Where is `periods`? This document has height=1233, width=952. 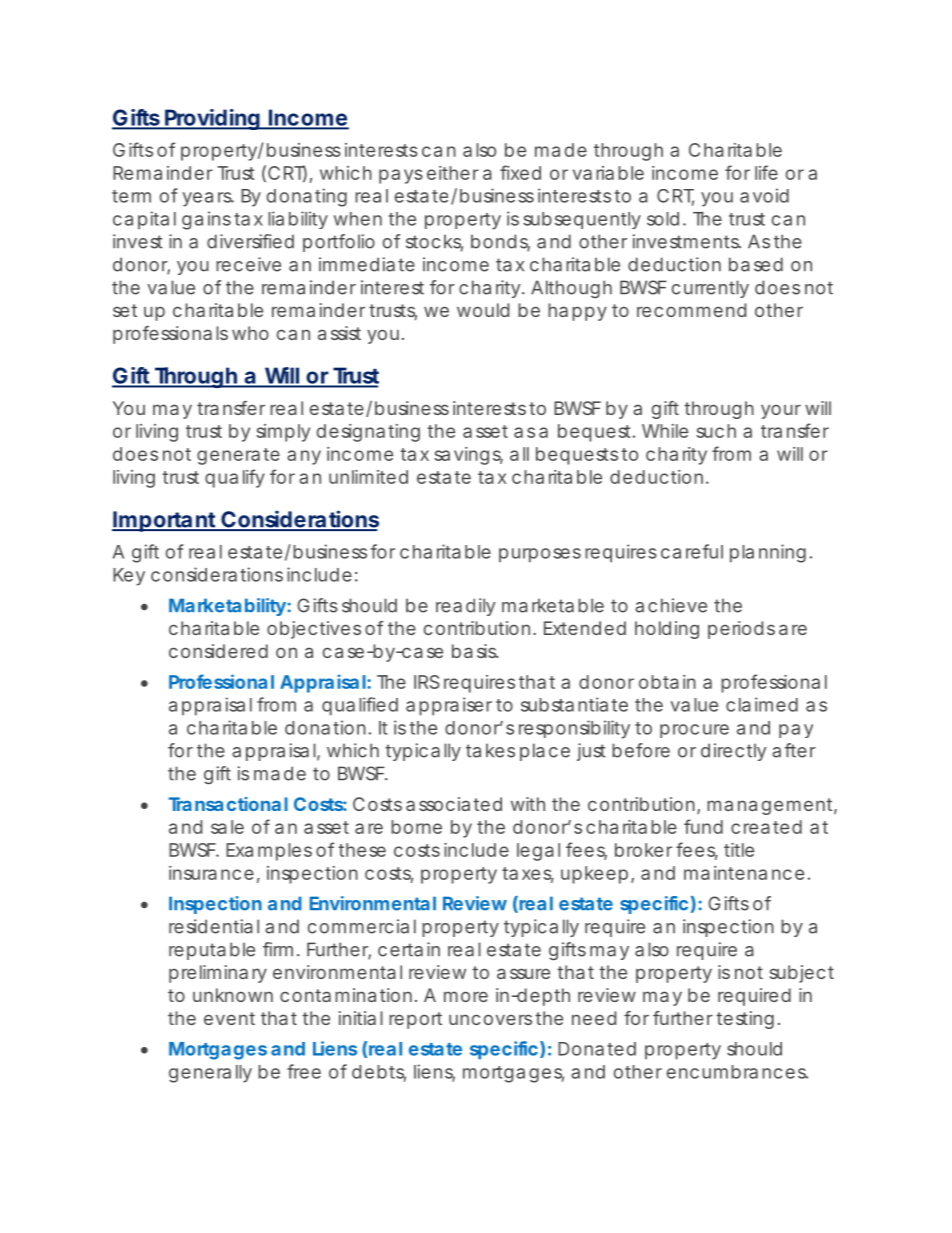 periods is located at coordinates (741, 630).
